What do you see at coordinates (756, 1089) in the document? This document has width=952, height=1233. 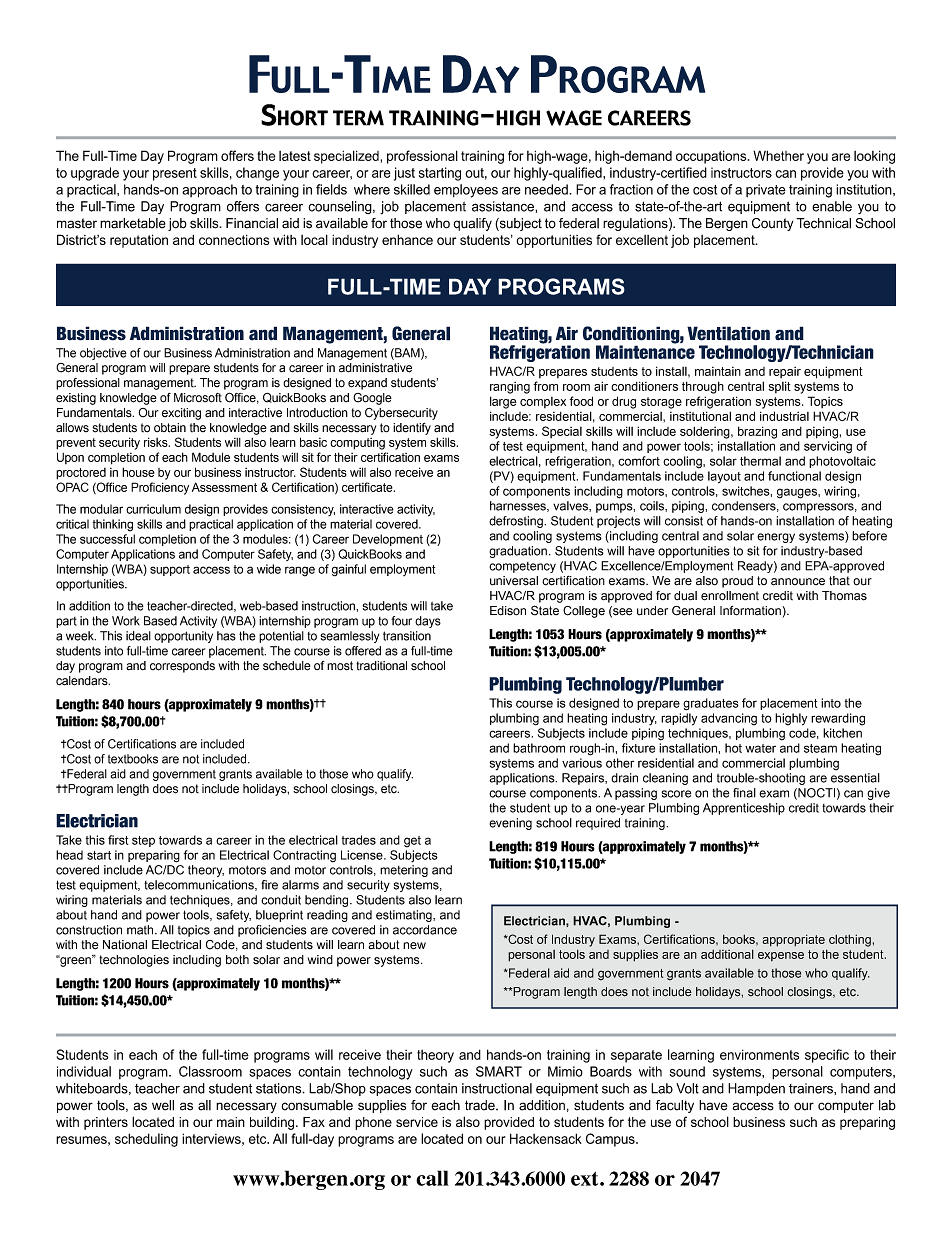 I see `Hampden` at bounding box center [756, 1089].
